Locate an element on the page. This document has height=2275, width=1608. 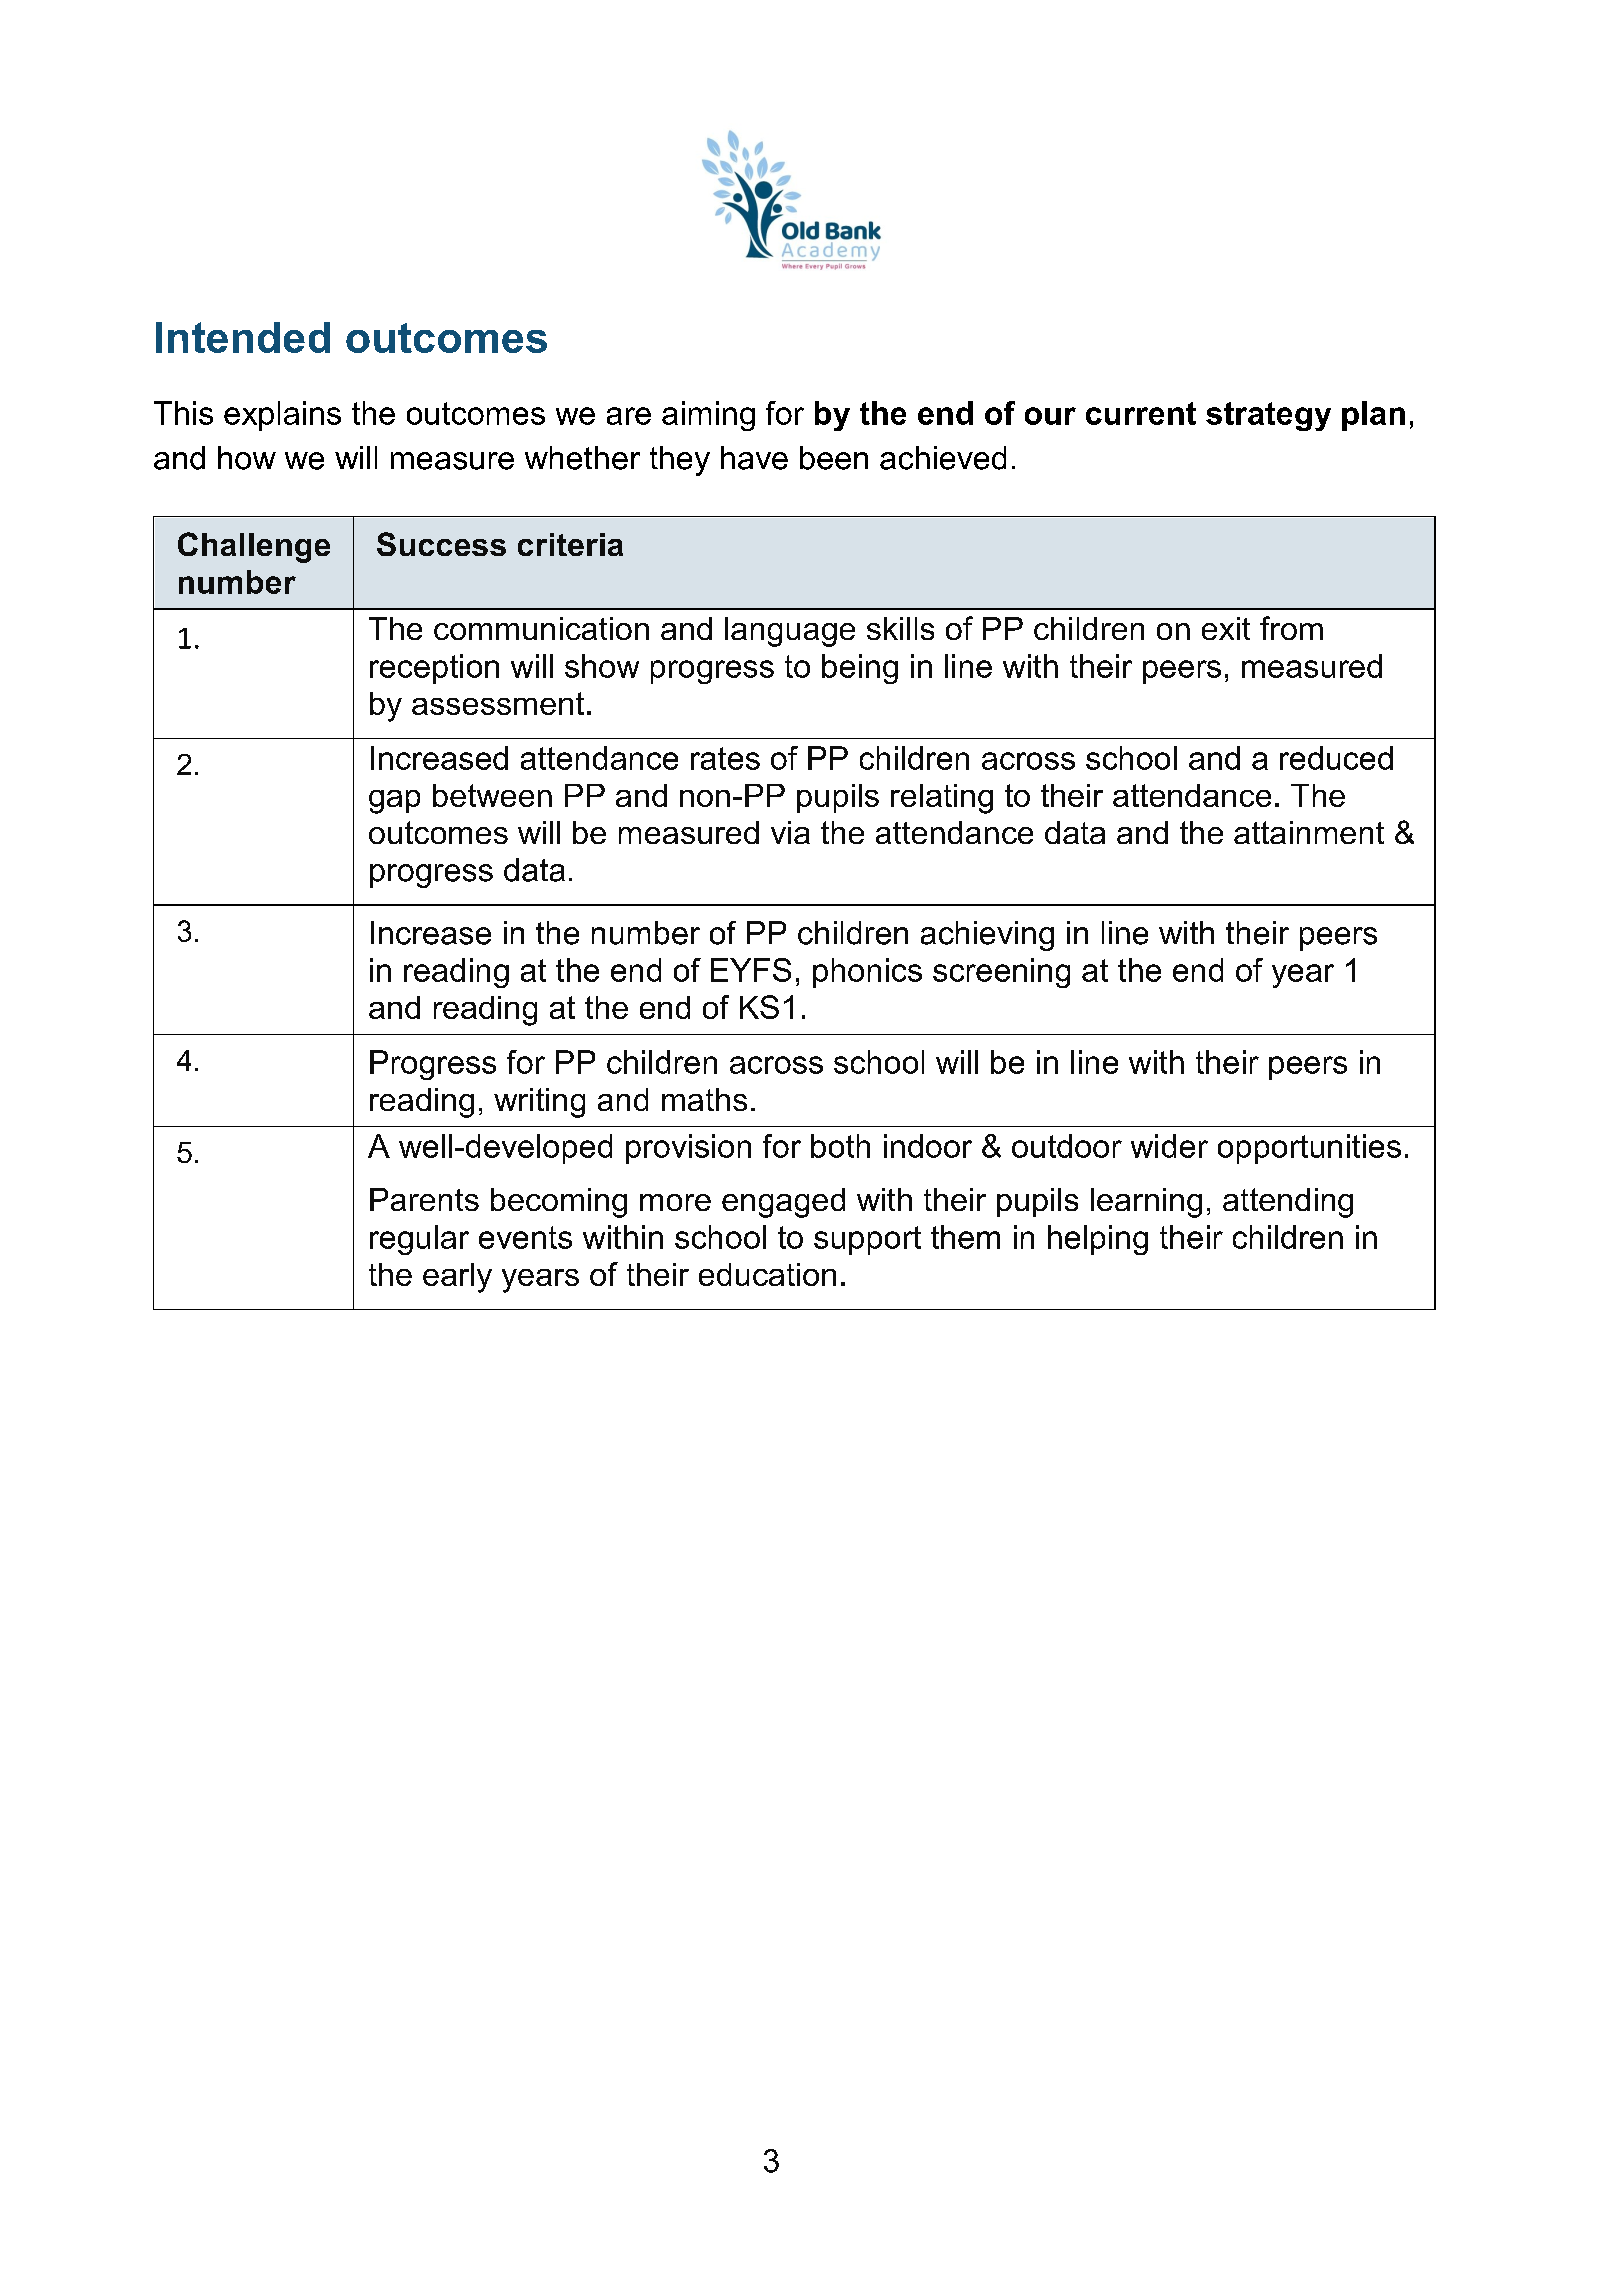
Challenge is located at coordinates (254, 547).
